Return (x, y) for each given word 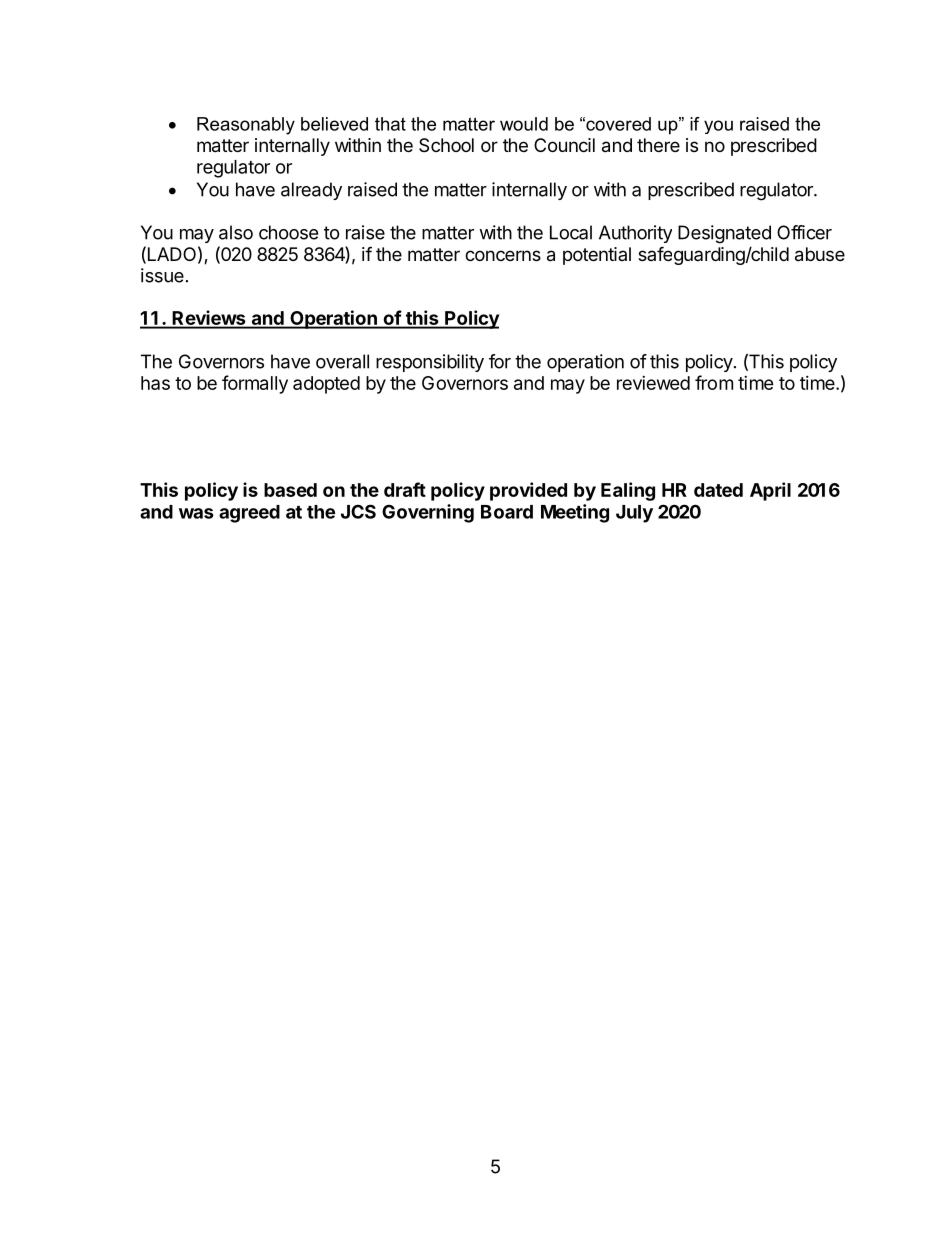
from (714, 382)
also (236, 232)
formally (255, 384)
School (446, 145)
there (658, 145)
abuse (820, 254)
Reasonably (246, 126)
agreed (249, 514)
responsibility (430, 363)
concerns (503, 255)
